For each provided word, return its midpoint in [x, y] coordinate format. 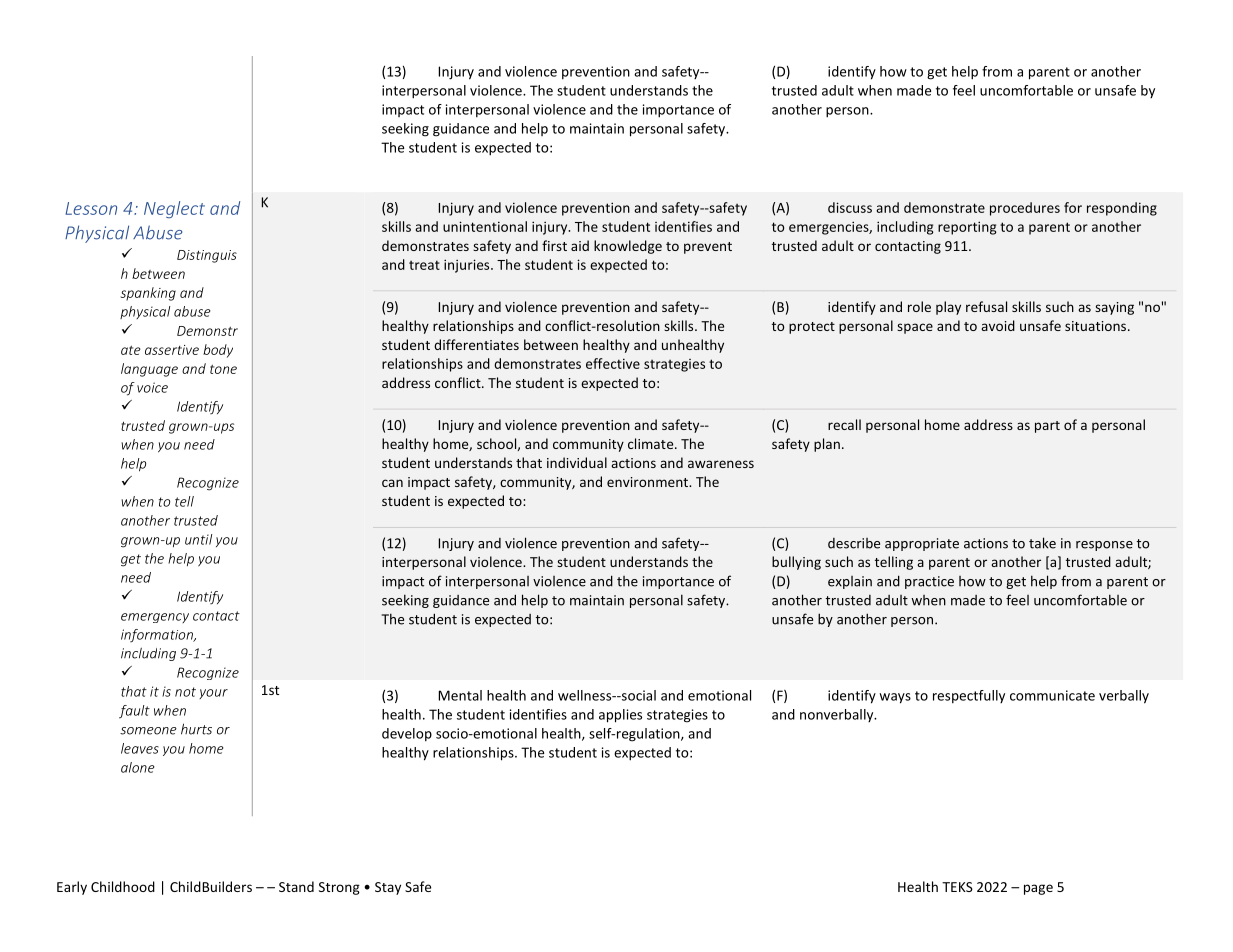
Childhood [123, 886]
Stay [388, 888]
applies [620, 716]
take [1042, 543]
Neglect [174, 209]
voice [152, 387]
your [213, 694]
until [198, 539]
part [1047, 427]
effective [613, 363]
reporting [967, 228]
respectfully [969, 696]
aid [580, 245]
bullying [796, 563]
